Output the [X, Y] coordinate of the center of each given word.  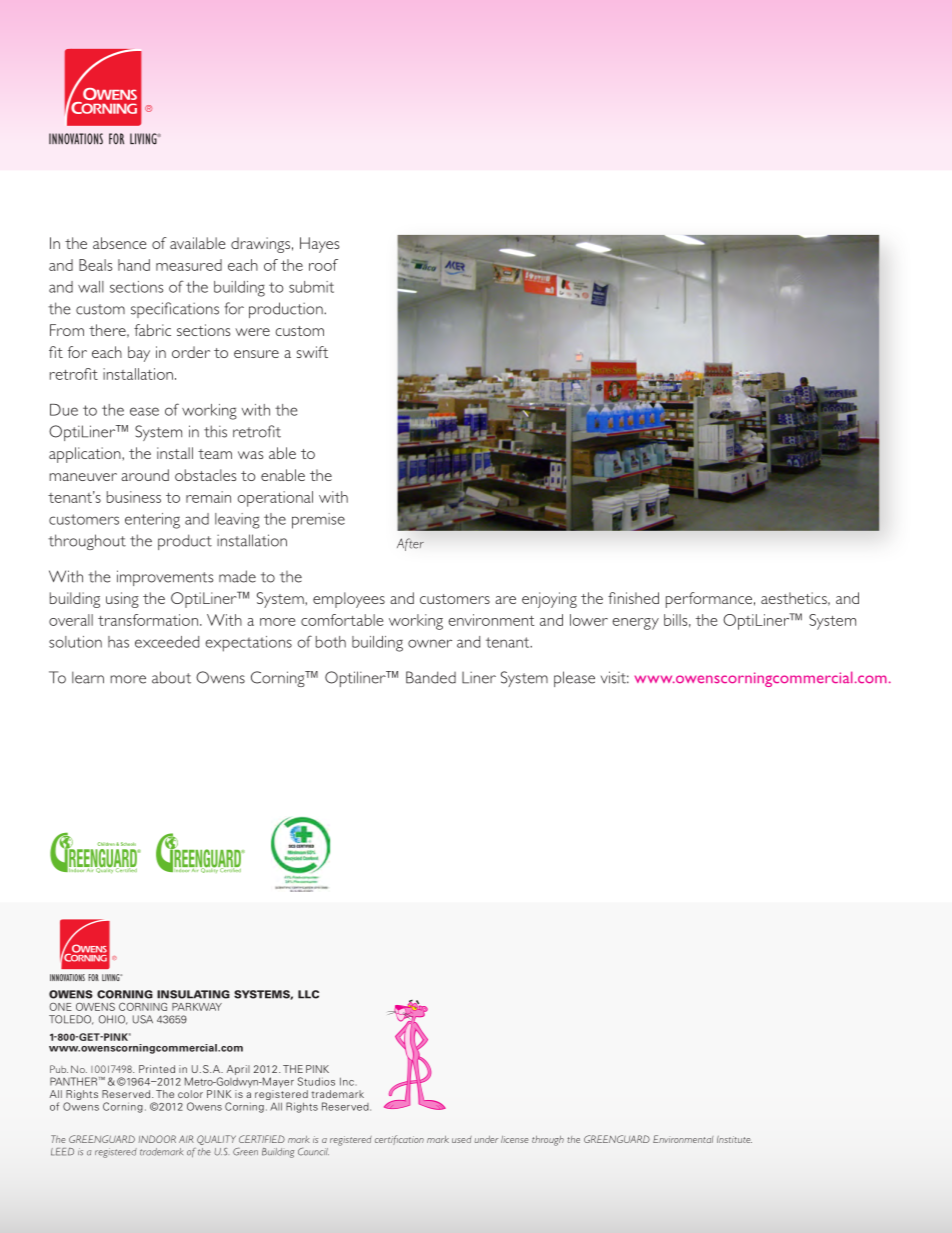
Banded [431, 677]
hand [134, 265]
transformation [148, 620]
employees [349, 600]
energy [635, 624]
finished [633, 598]
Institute [734, 1139]
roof [323, 265]
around [145, 475]
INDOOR [157, 1139]
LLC [308, 994]
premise [318, 521]
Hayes [319, 245]
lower [589, 620]
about [171, 677]
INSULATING [193, 994]
